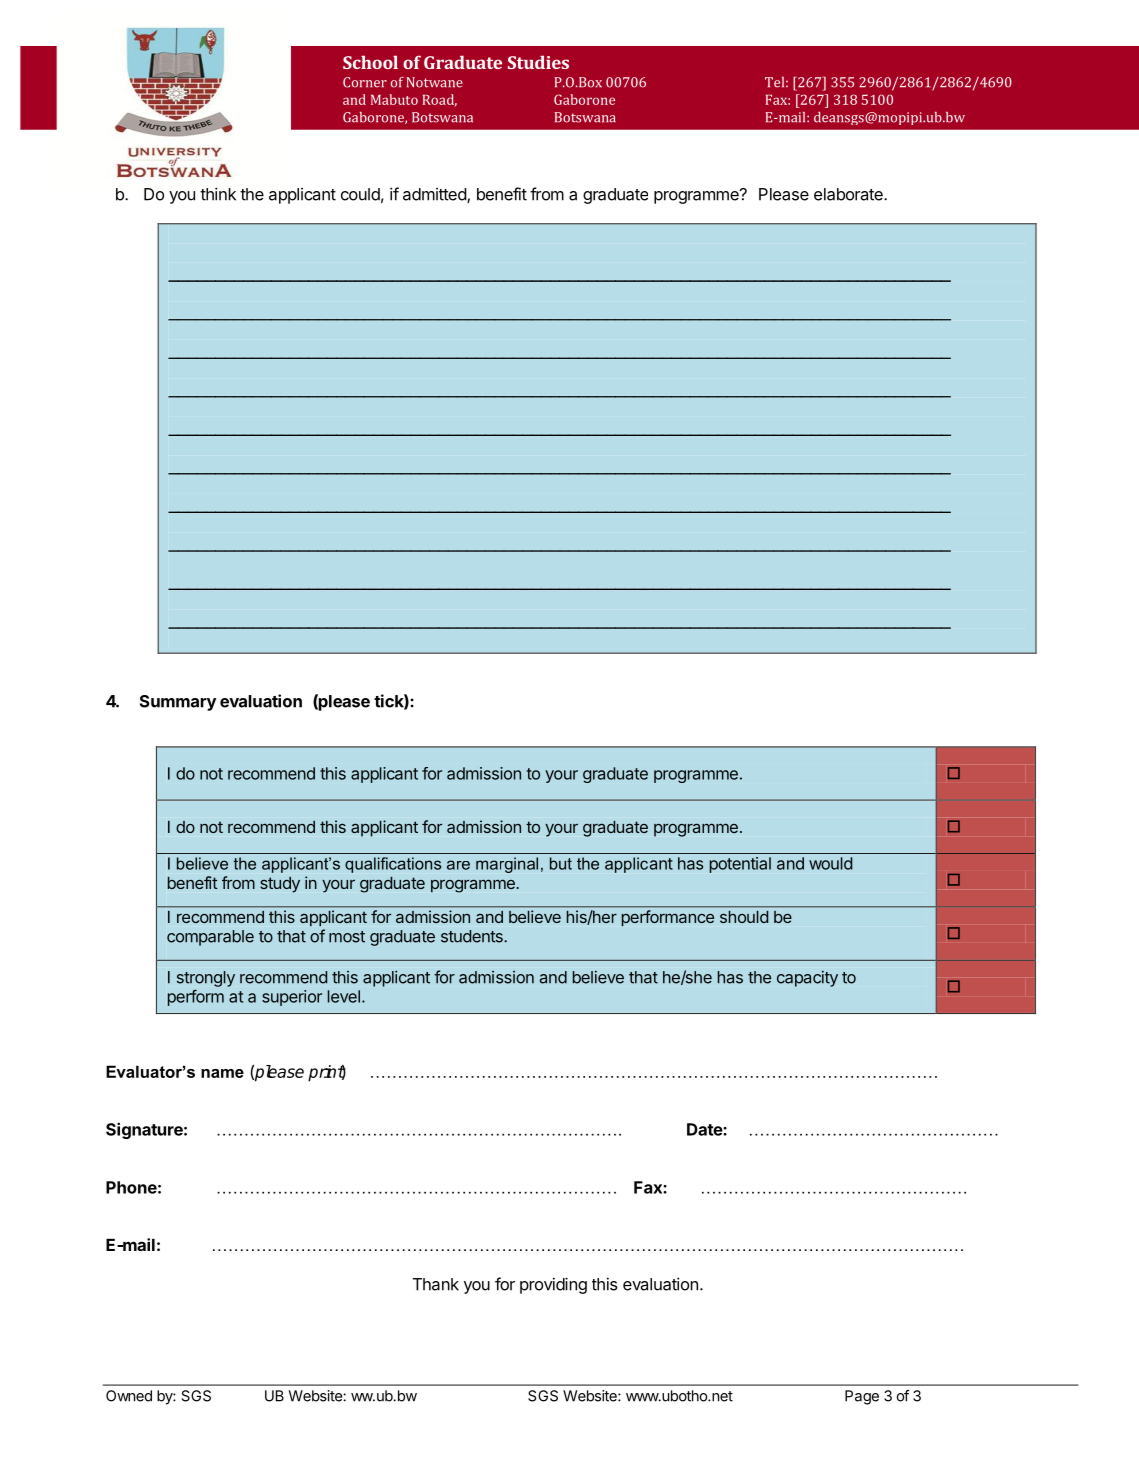  I want to click on elaborate, so click(849, 194).
